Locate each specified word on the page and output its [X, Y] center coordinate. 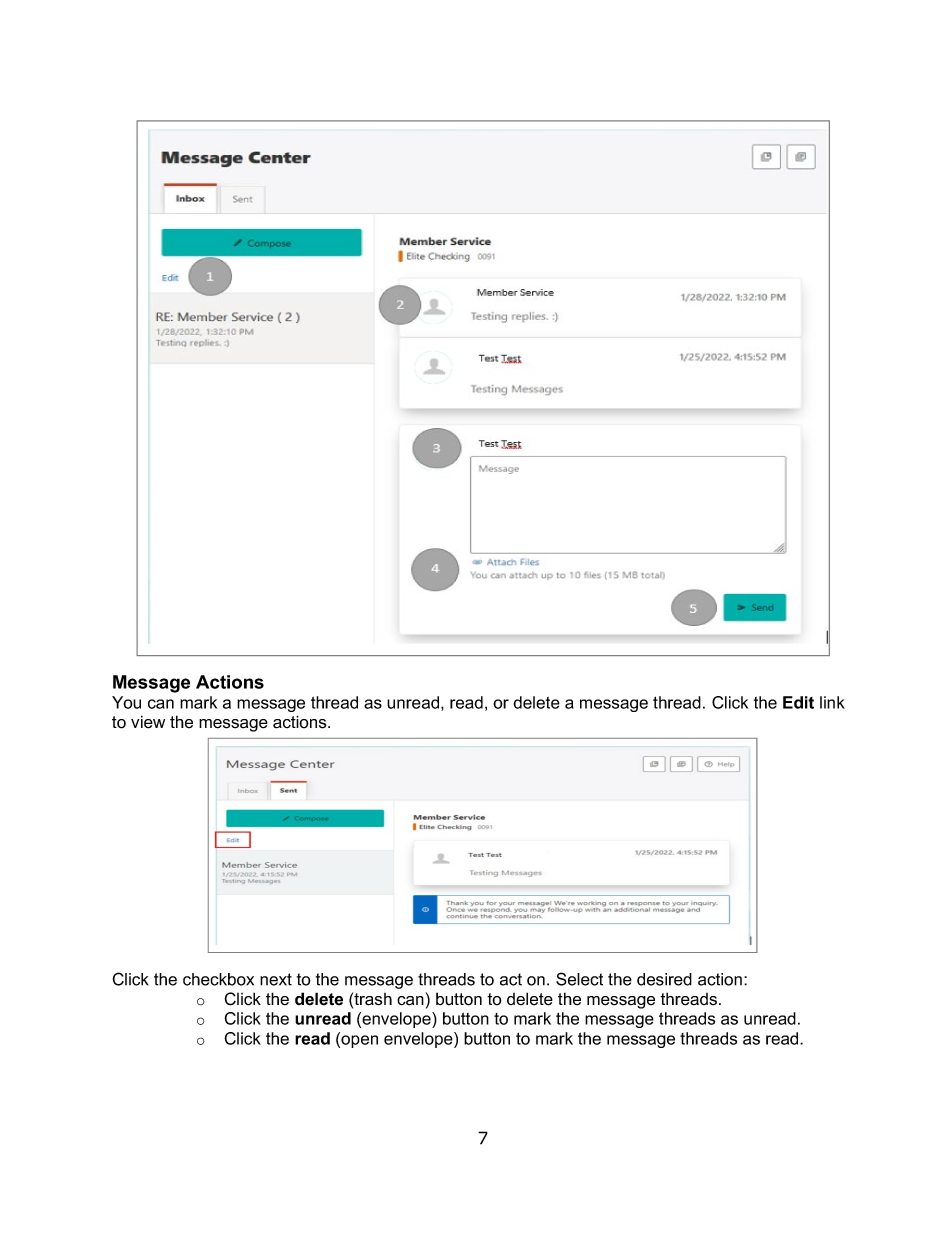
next [276, 979]
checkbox [218, 979]
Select [579, 979]
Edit [798, 702]
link [832, 702]
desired [664, 979]
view [148, 722]
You [126, 702]
